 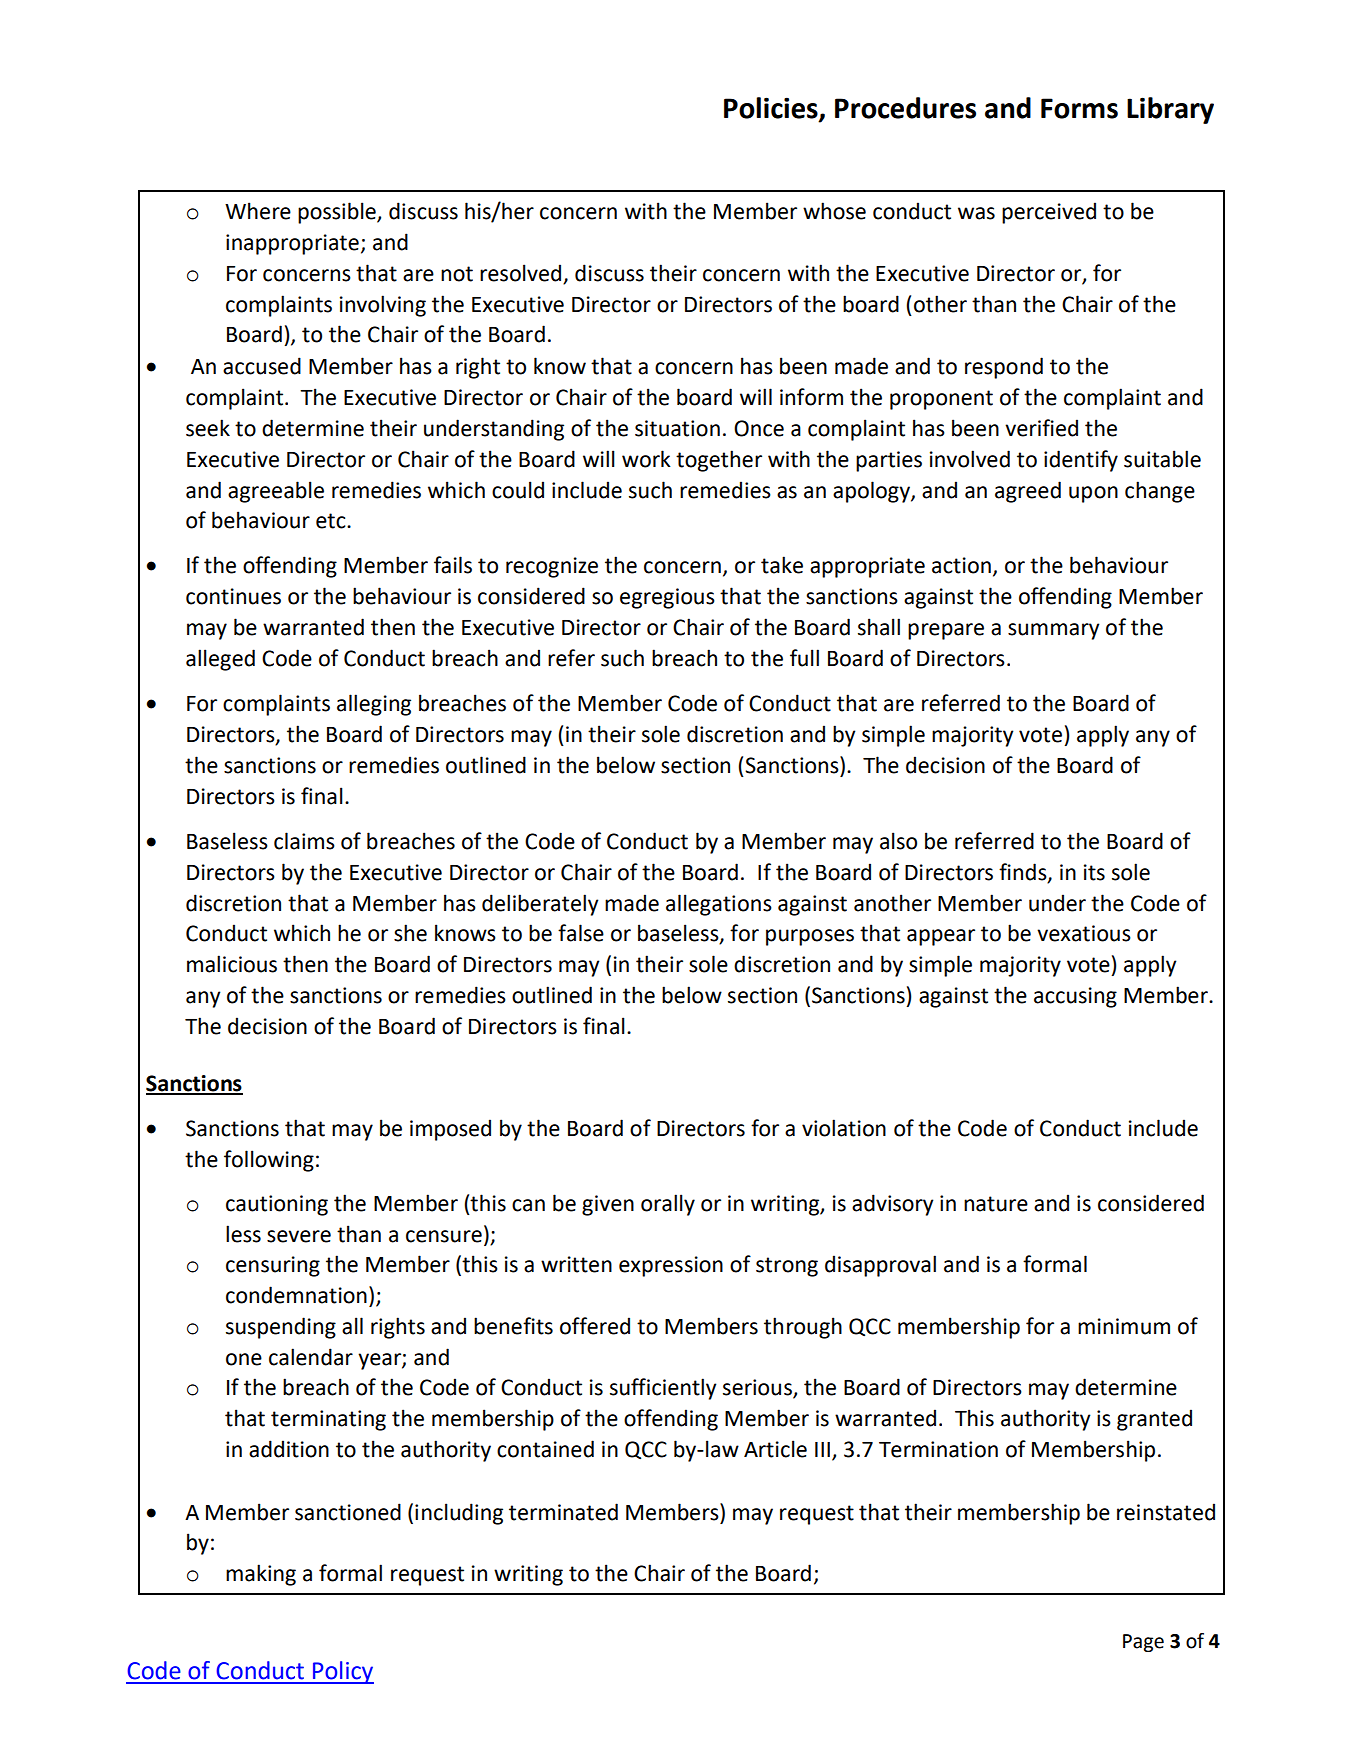 What do you see at coordinates (772, 109) in the screenshot?
I see `Policies` at bounding box center [772, 109].
